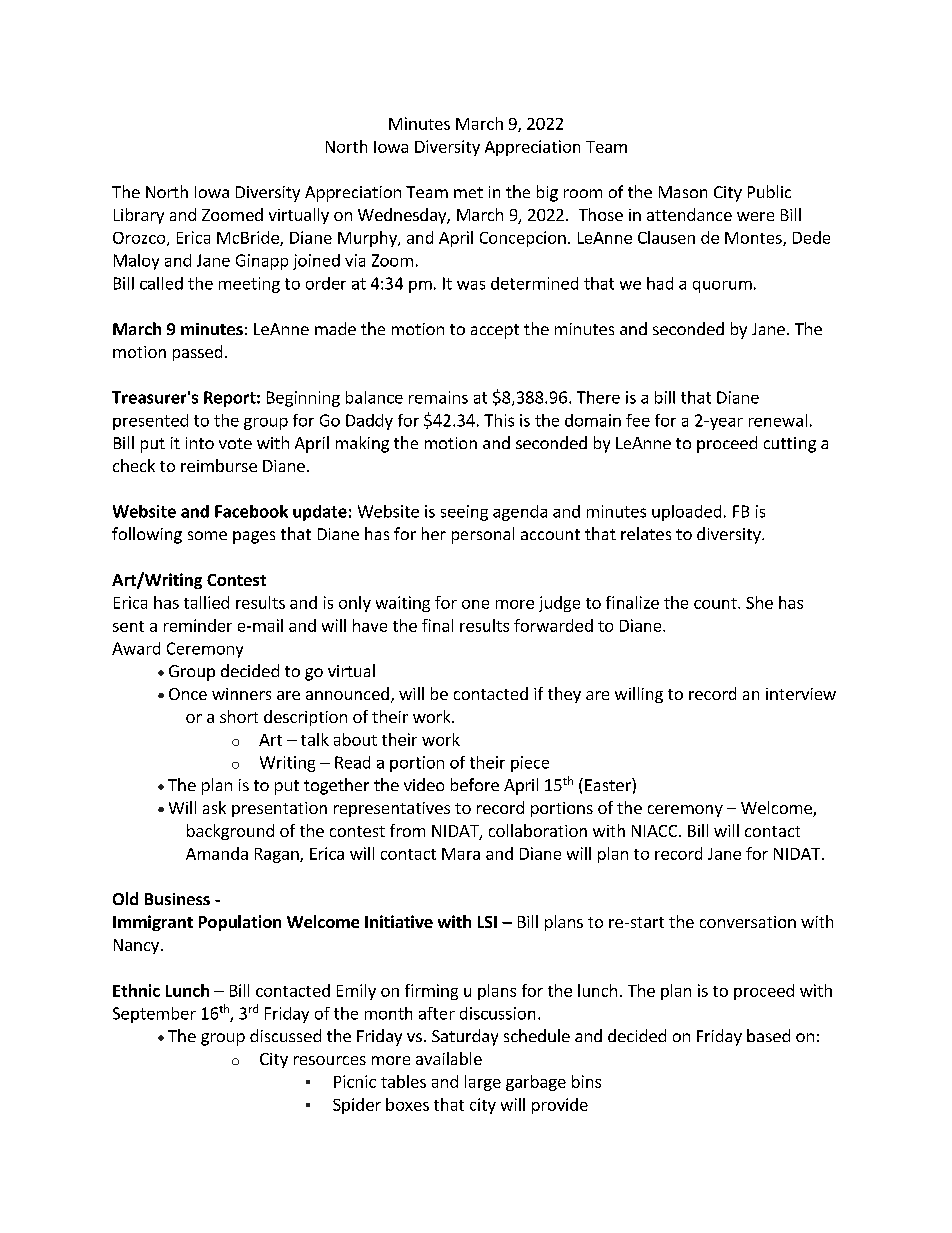  I want to click on Library, so click(139, 216).
